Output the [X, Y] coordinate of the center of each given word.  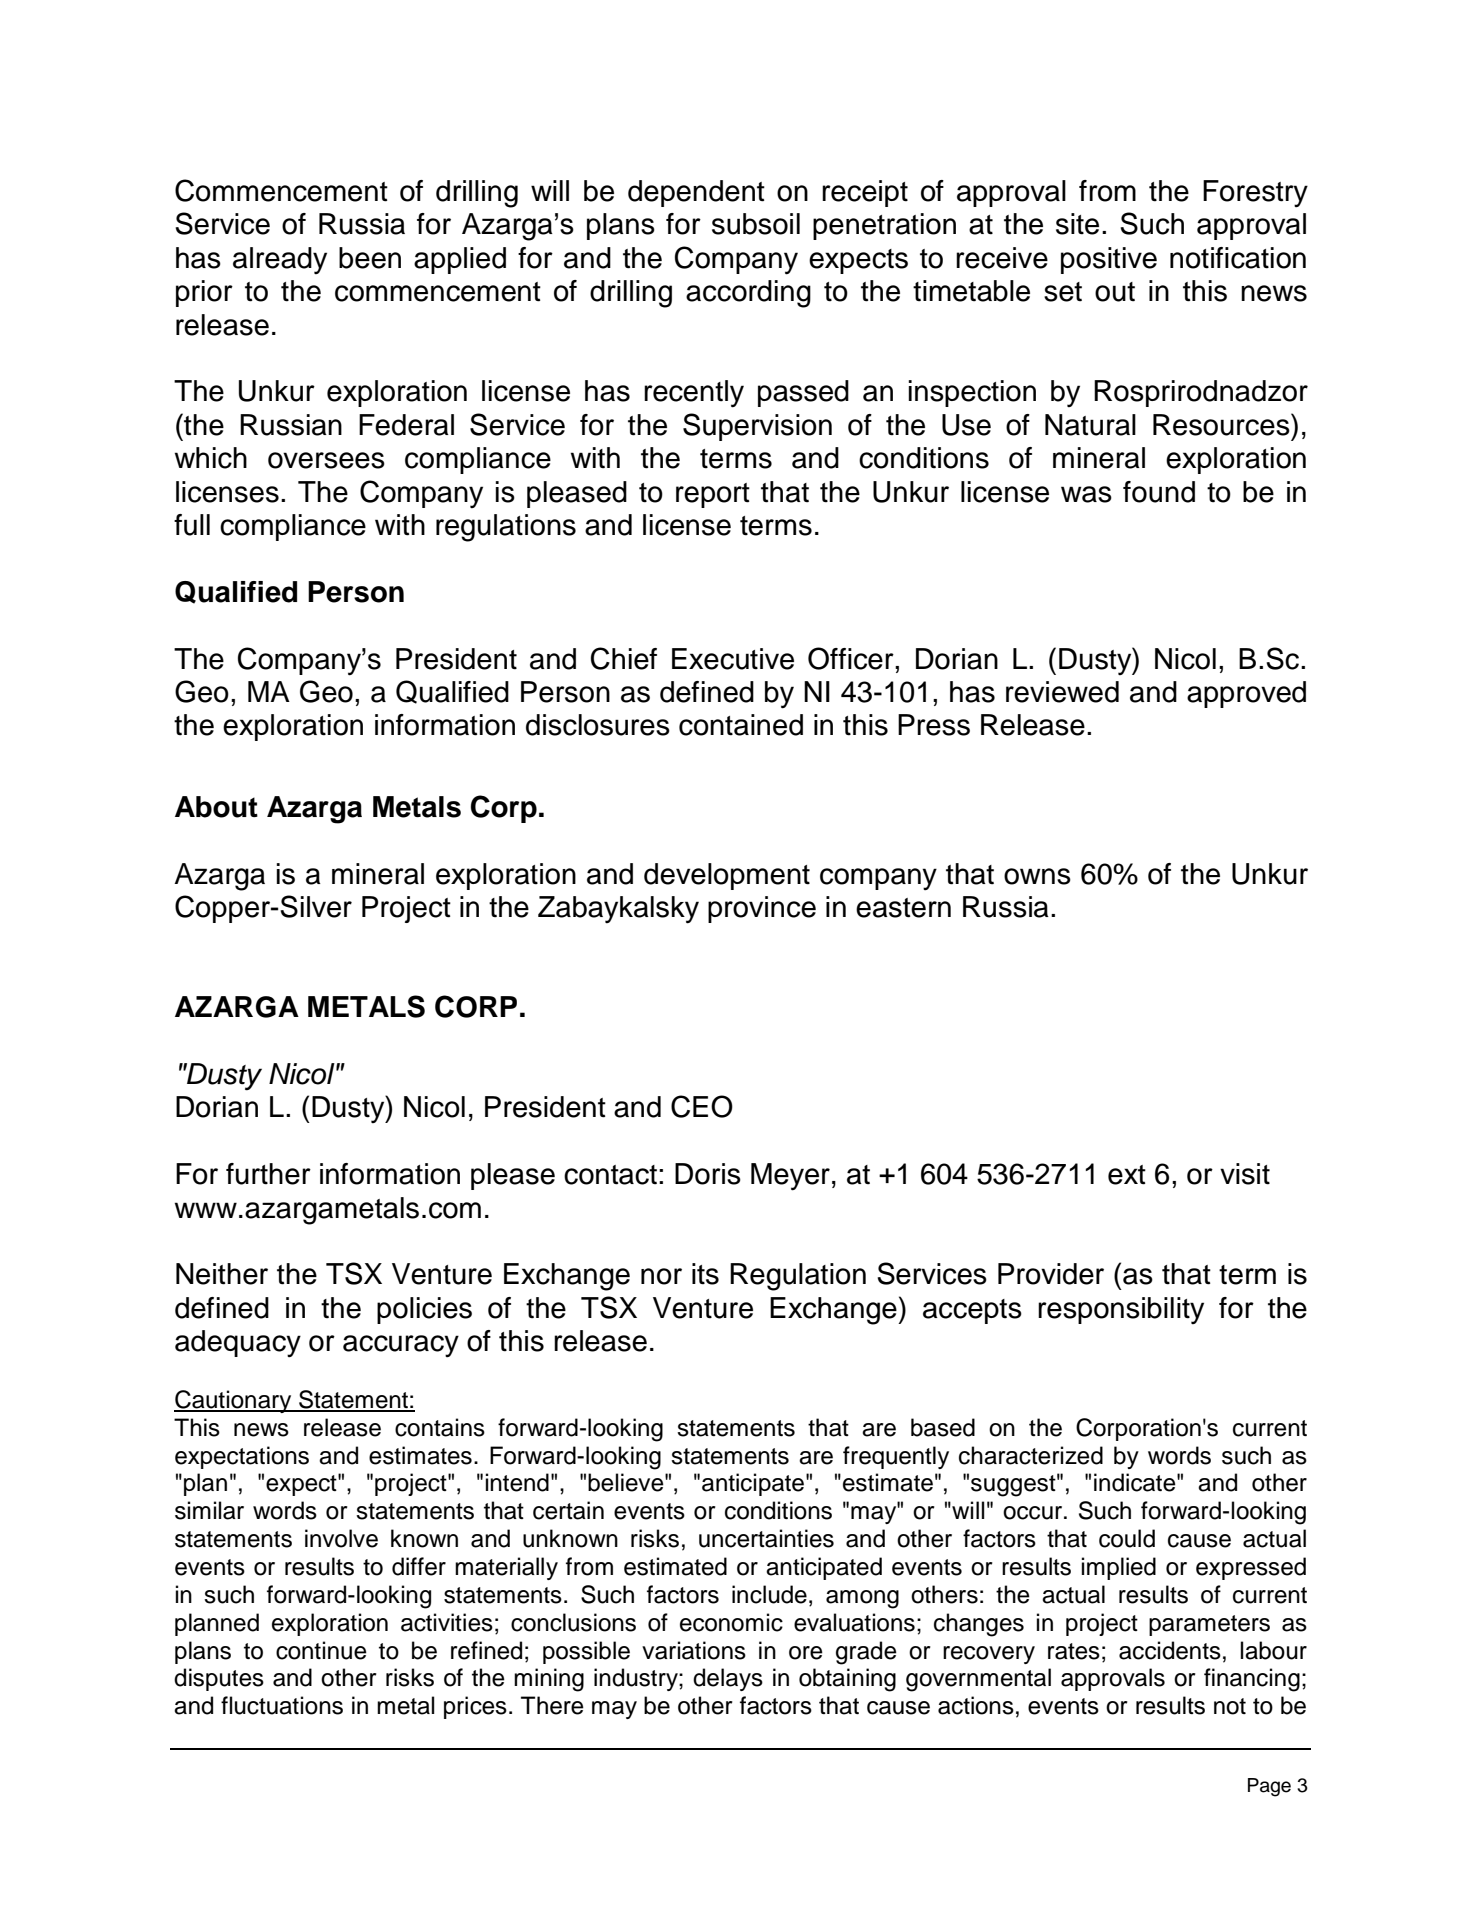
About [216, 807]
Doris [708, 1174]
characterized [1031, 1455]
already [280, 260]
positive [1109, 260]
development [727, 876]
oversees [326, 460]
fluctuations [282, 1705]
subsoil [756, 224]
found [1159, 492]
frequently [896, 1457]
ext [1127, 1175]
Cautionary [234, 1401]
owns [1037, 876]
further [268, 1174]
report [713, 495]
